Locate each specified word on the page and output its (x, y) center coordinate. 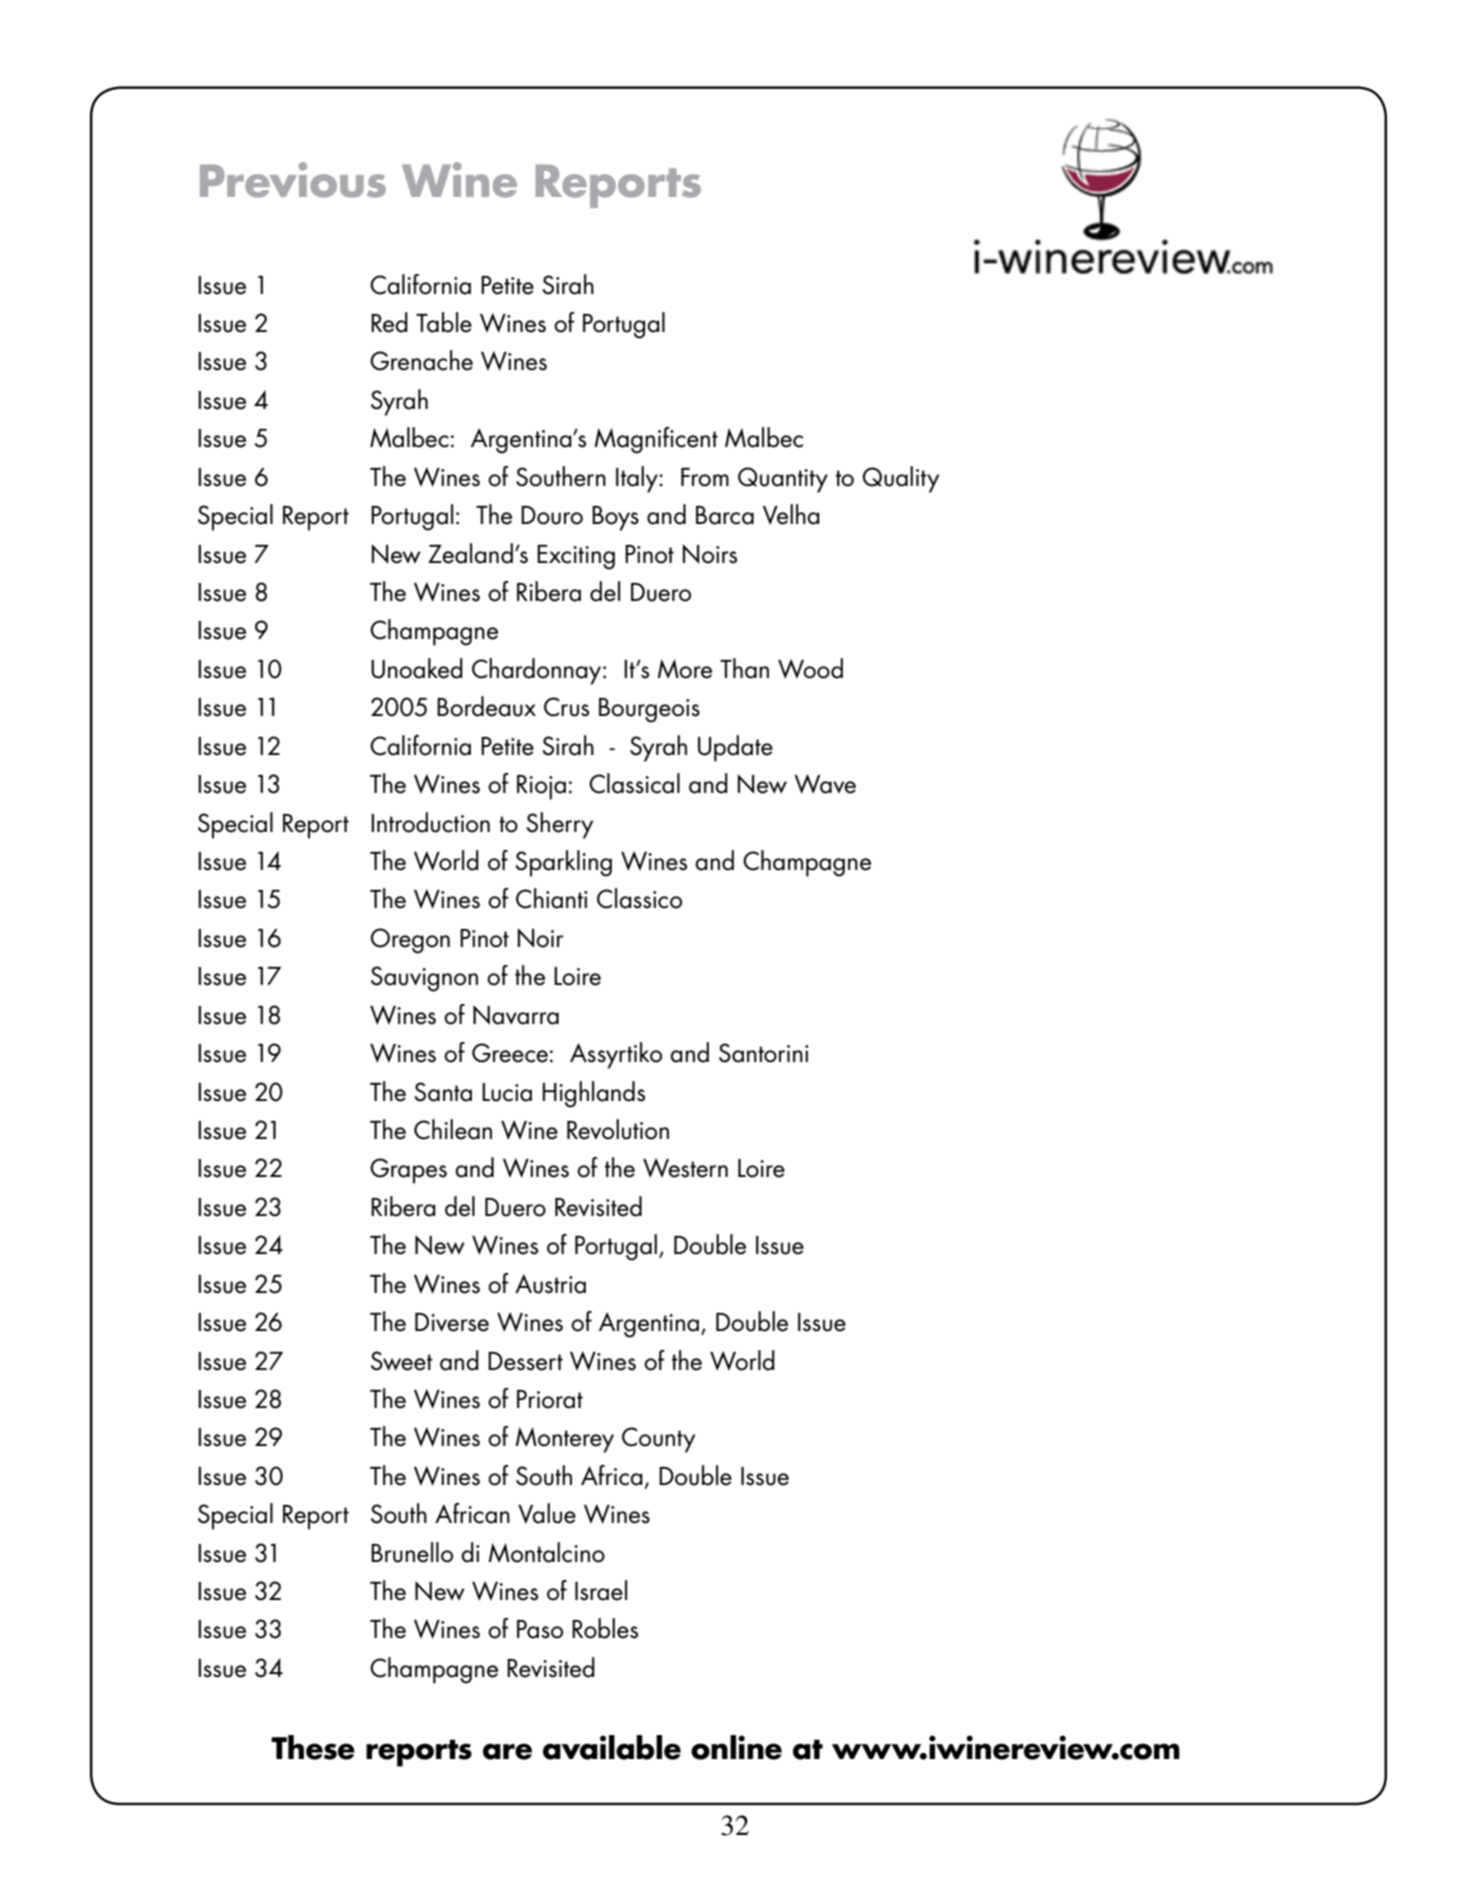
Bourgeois (649, 710)
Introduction (430, 822)
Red (389, 322)
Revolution (618, 1129)
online (736, 1747)
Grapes (408, 1171)
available (612, 1747)
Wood (810, 668)
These (313, 1747)
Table (444, 322)
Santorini (764, 1053)
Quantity (783, 480)
